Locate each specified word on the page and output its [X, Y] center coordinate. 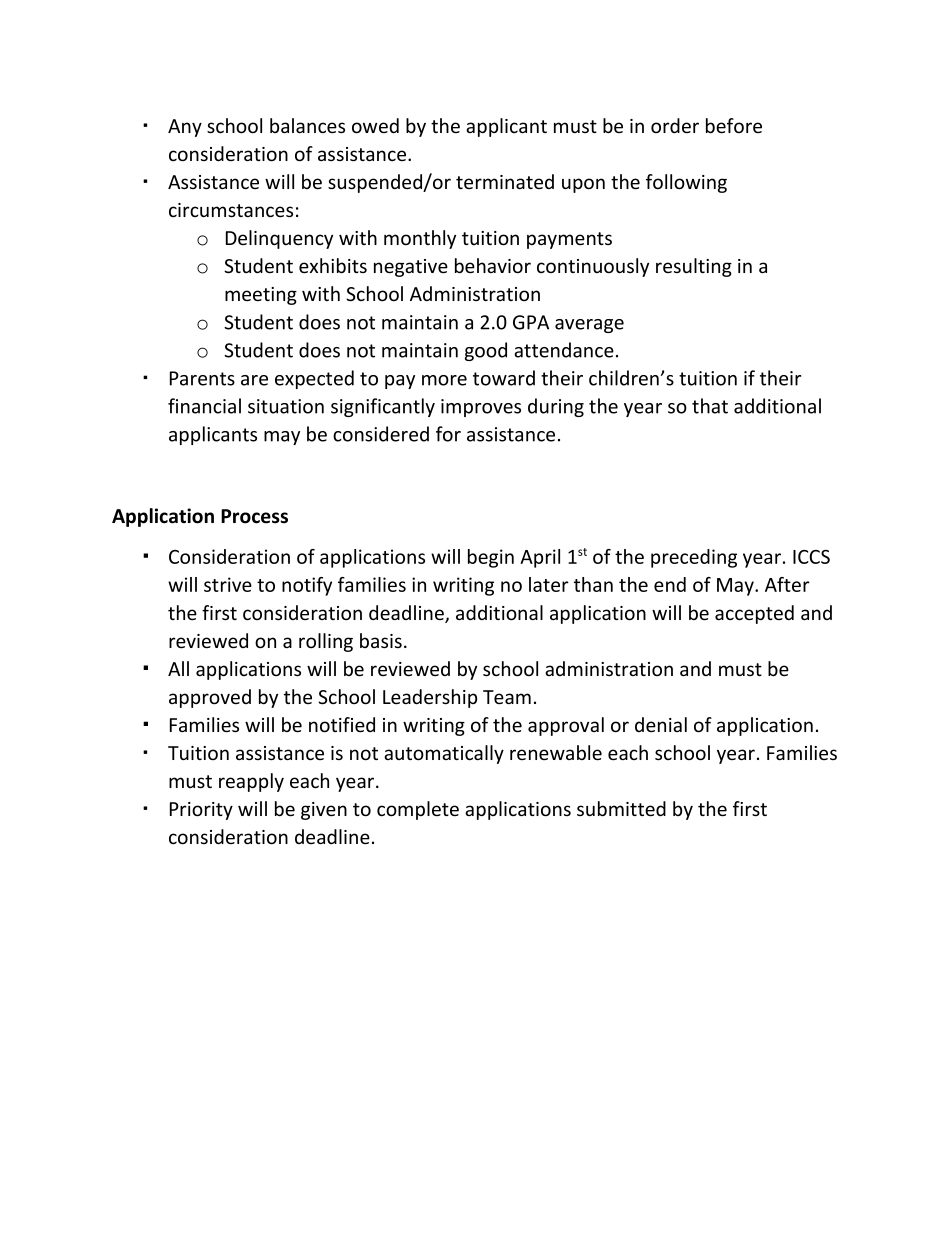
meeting [261, 296]
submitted [621, 809]
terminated [505, 181]
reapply [251, 782]
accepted [754, 614]
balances [307, 126]
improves [481, 408]
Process [254, 516]
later [549, 584]
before [734, 126]
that [710, 406]
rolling [326, 642]
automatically [444, 754]
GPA [531, 322]
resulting [694, 267]
